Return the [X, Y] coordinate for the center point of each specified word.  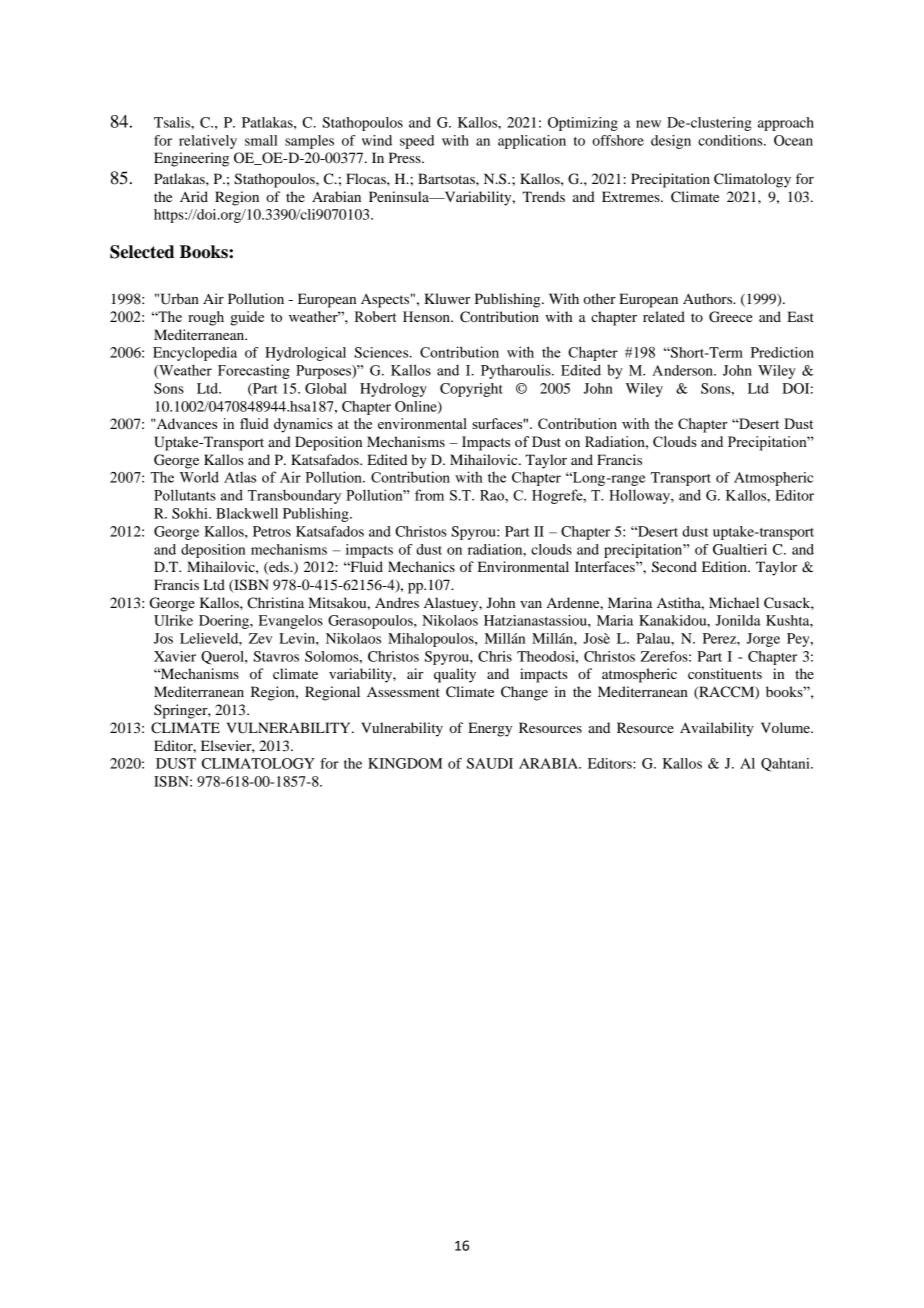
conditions [731, 140]
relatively [208, 142]
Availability [717, 729]
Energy [490, 729]
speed [417, 142]
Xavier [175, 656]
